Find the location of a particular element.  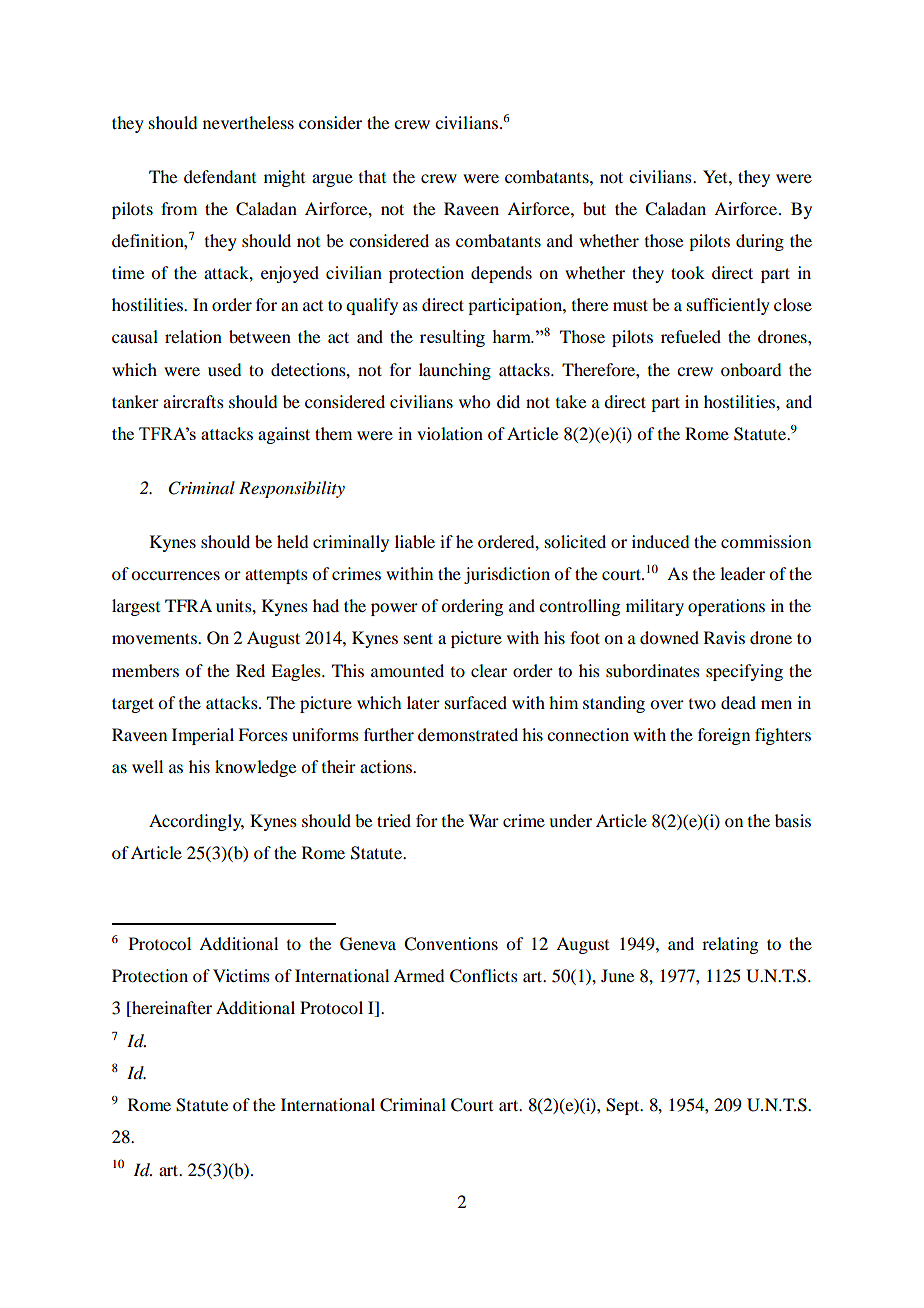

hereinafter is located at coordinates (171, 1009).
